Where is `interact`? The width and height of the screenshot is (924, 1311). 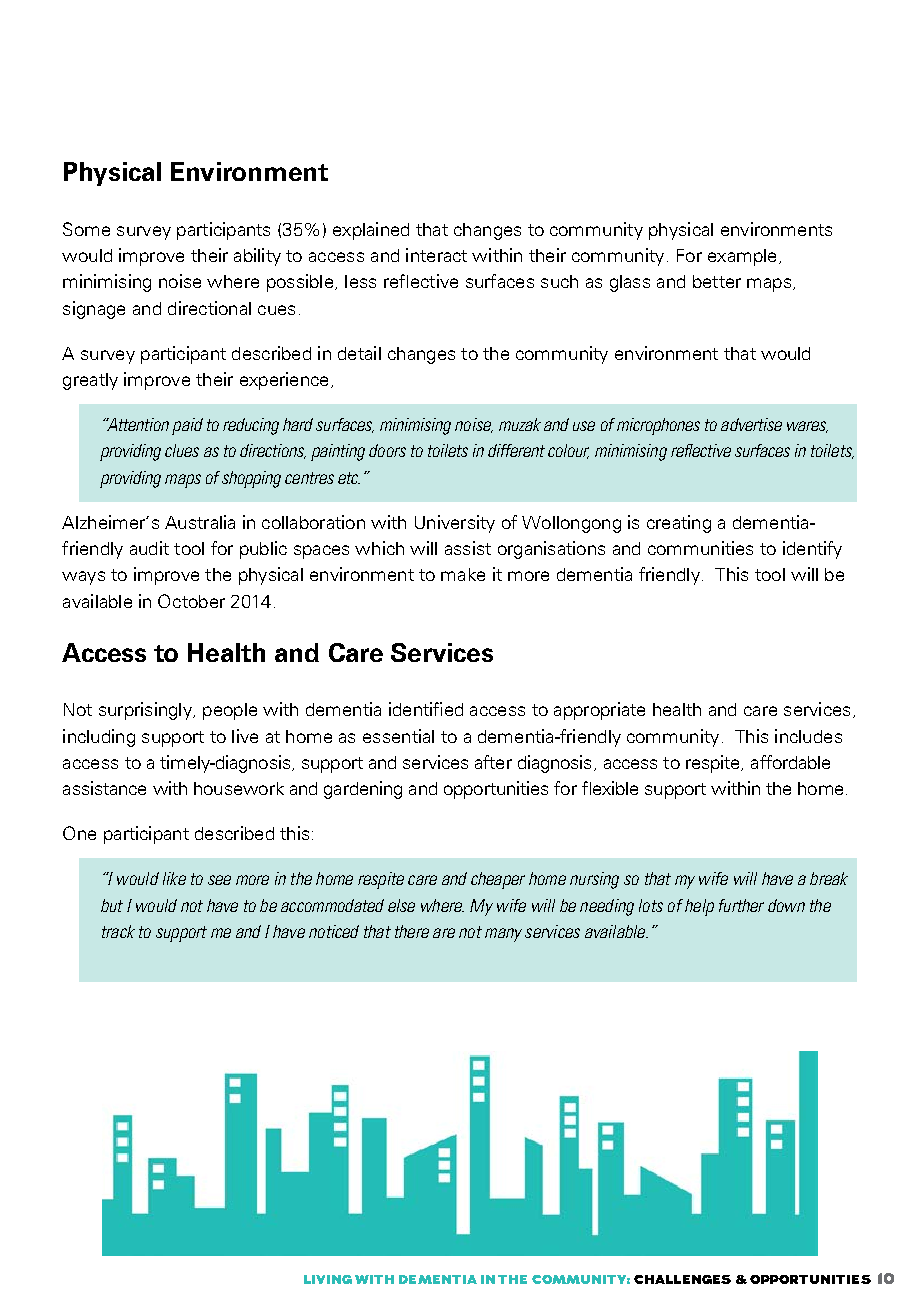
interact is located at coordinates (436, 255).
